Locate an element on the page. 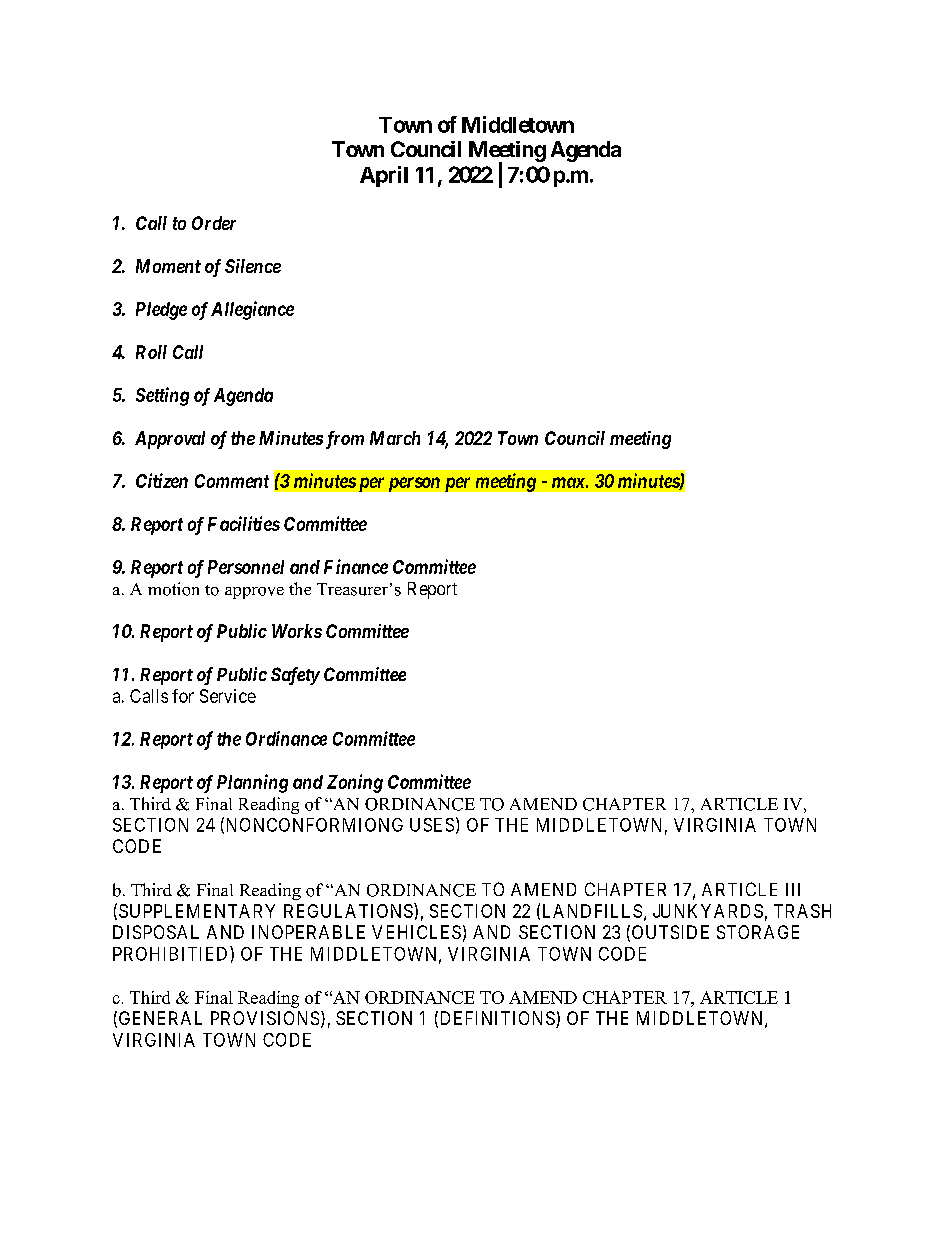  March is located at coordinates (395, 438).
